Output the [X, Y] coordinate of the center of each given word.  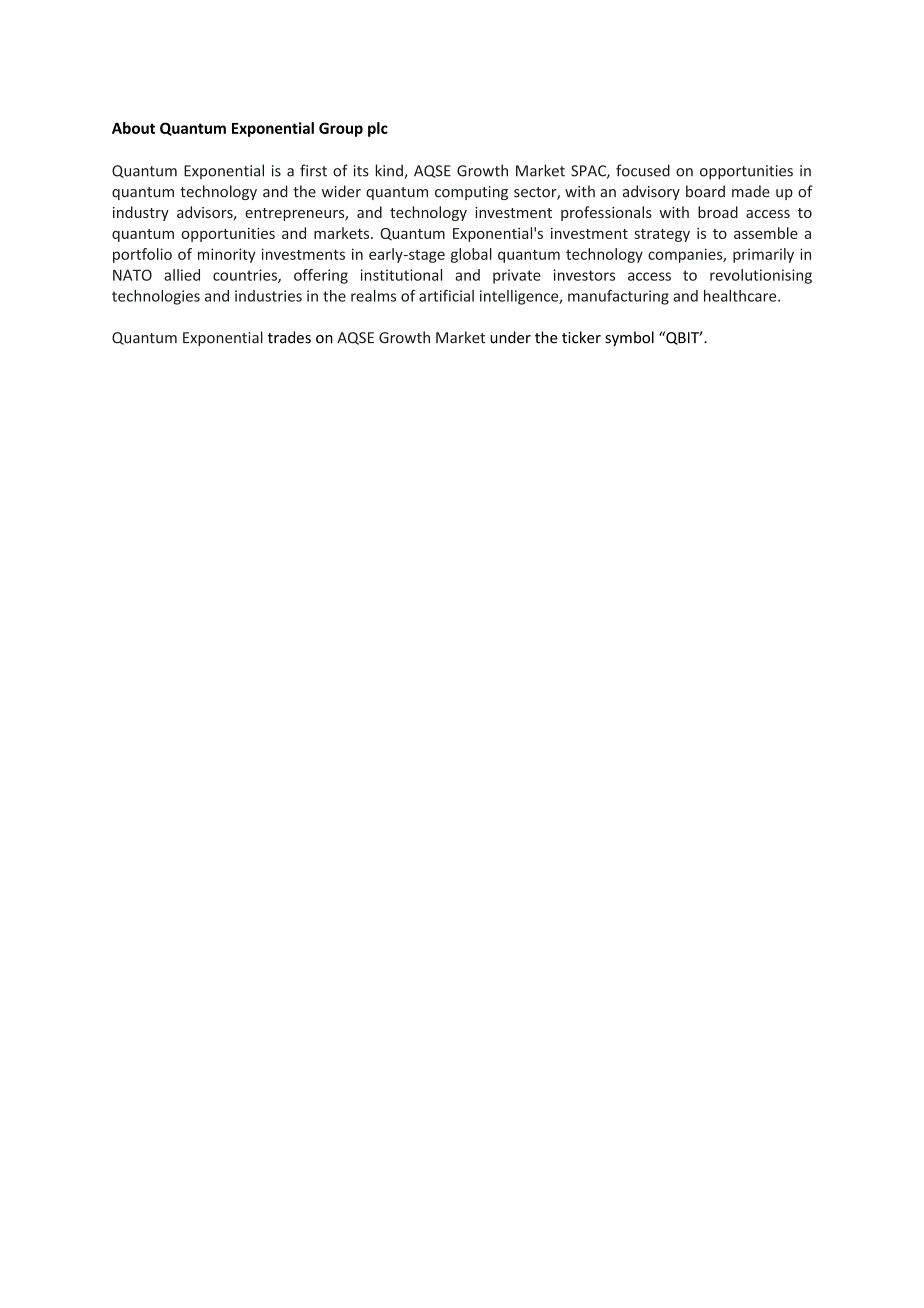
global [471, 255]
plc [378, 129]
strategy [662, 235]
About [133, 128]
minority [226, 255]
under [510, 337]
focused [643, 170]
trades [289, 337]
